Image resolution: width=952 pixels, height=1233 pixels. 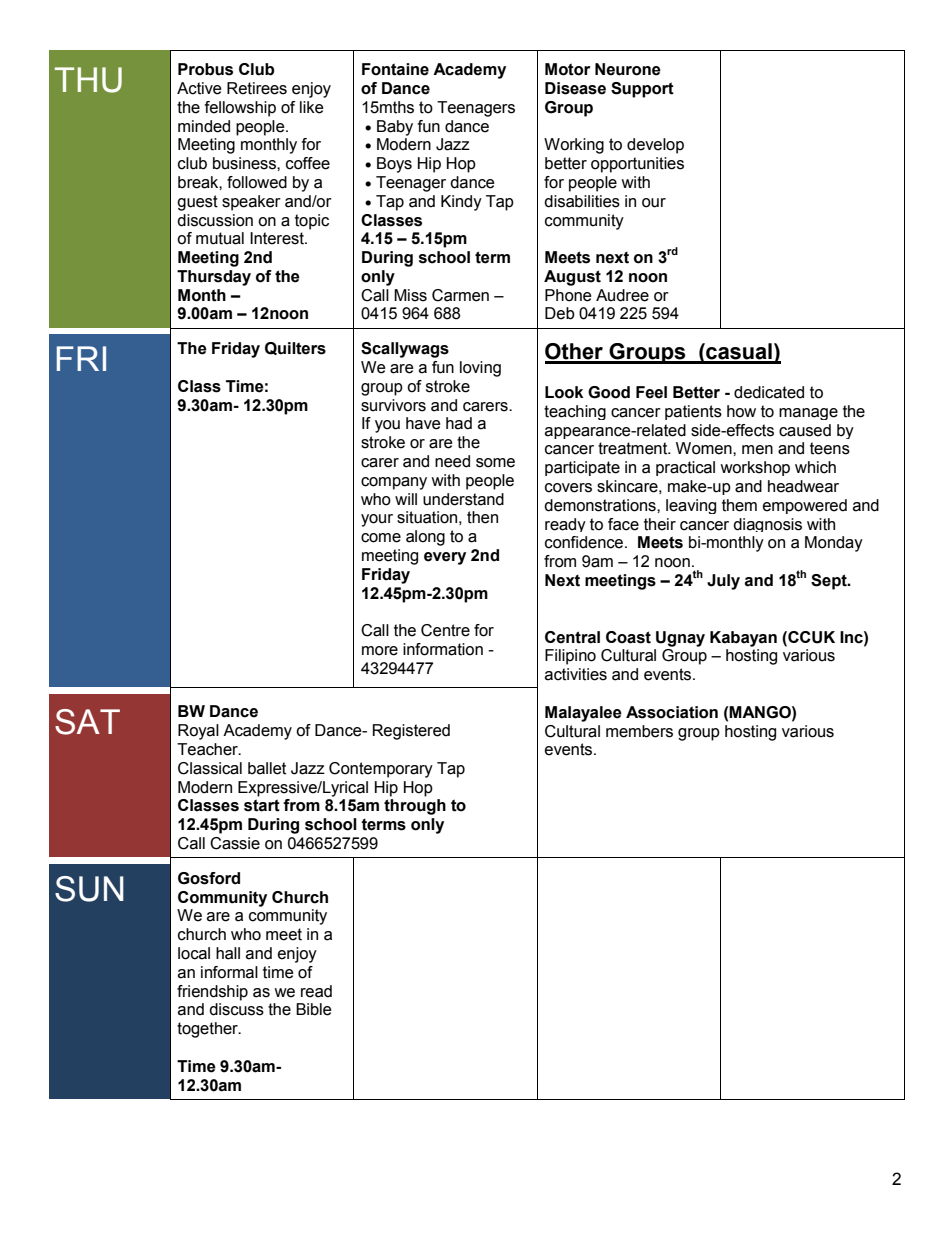 What do you see at coordinates (459, 423) in the screenshot?
I see `had` at bounding box center [459, 423].
